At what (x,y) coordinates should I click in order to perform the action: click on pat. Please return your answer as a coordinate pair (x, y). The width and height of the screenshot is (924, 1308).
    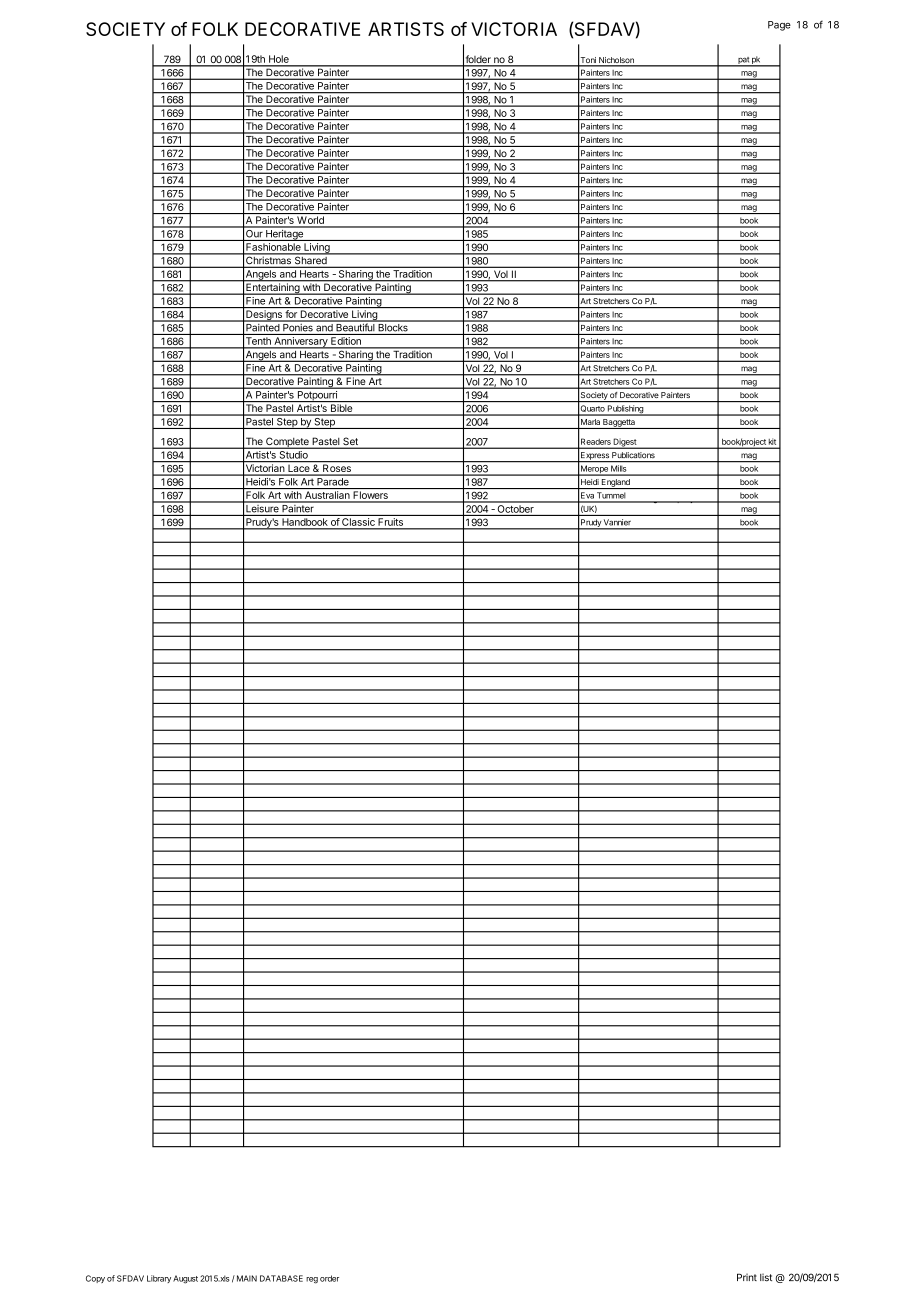
    Looking at the image, I should click on (743, 61).
